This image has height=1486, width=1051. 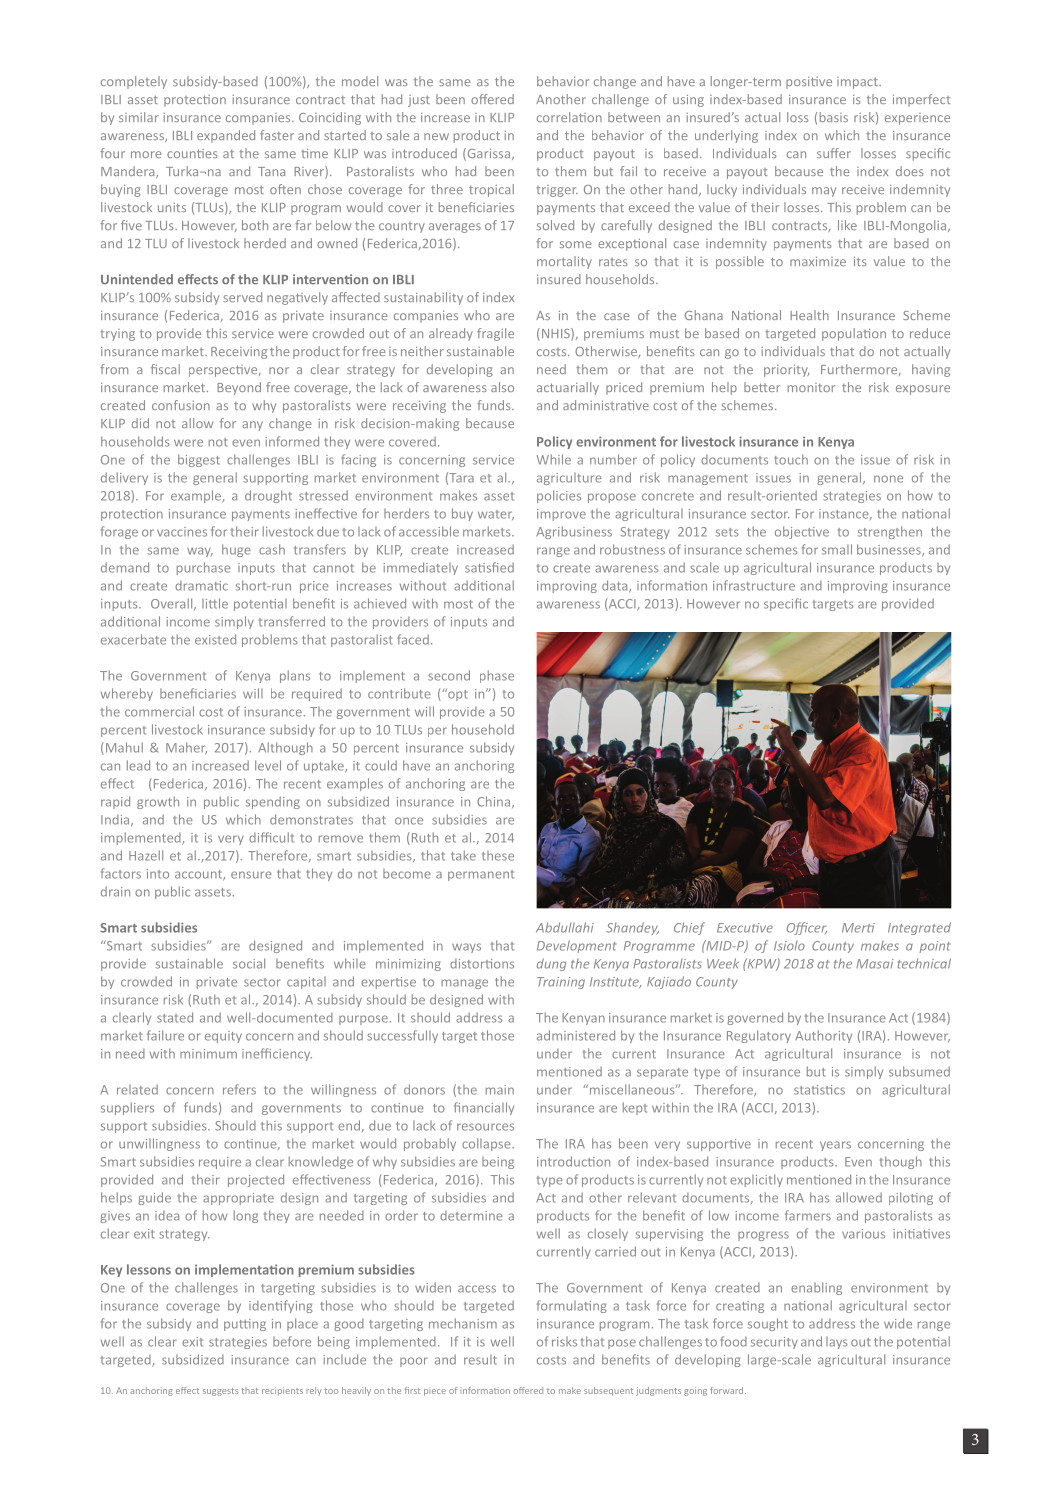 I want to click on infrastructure, so click(x=754, y=585).
